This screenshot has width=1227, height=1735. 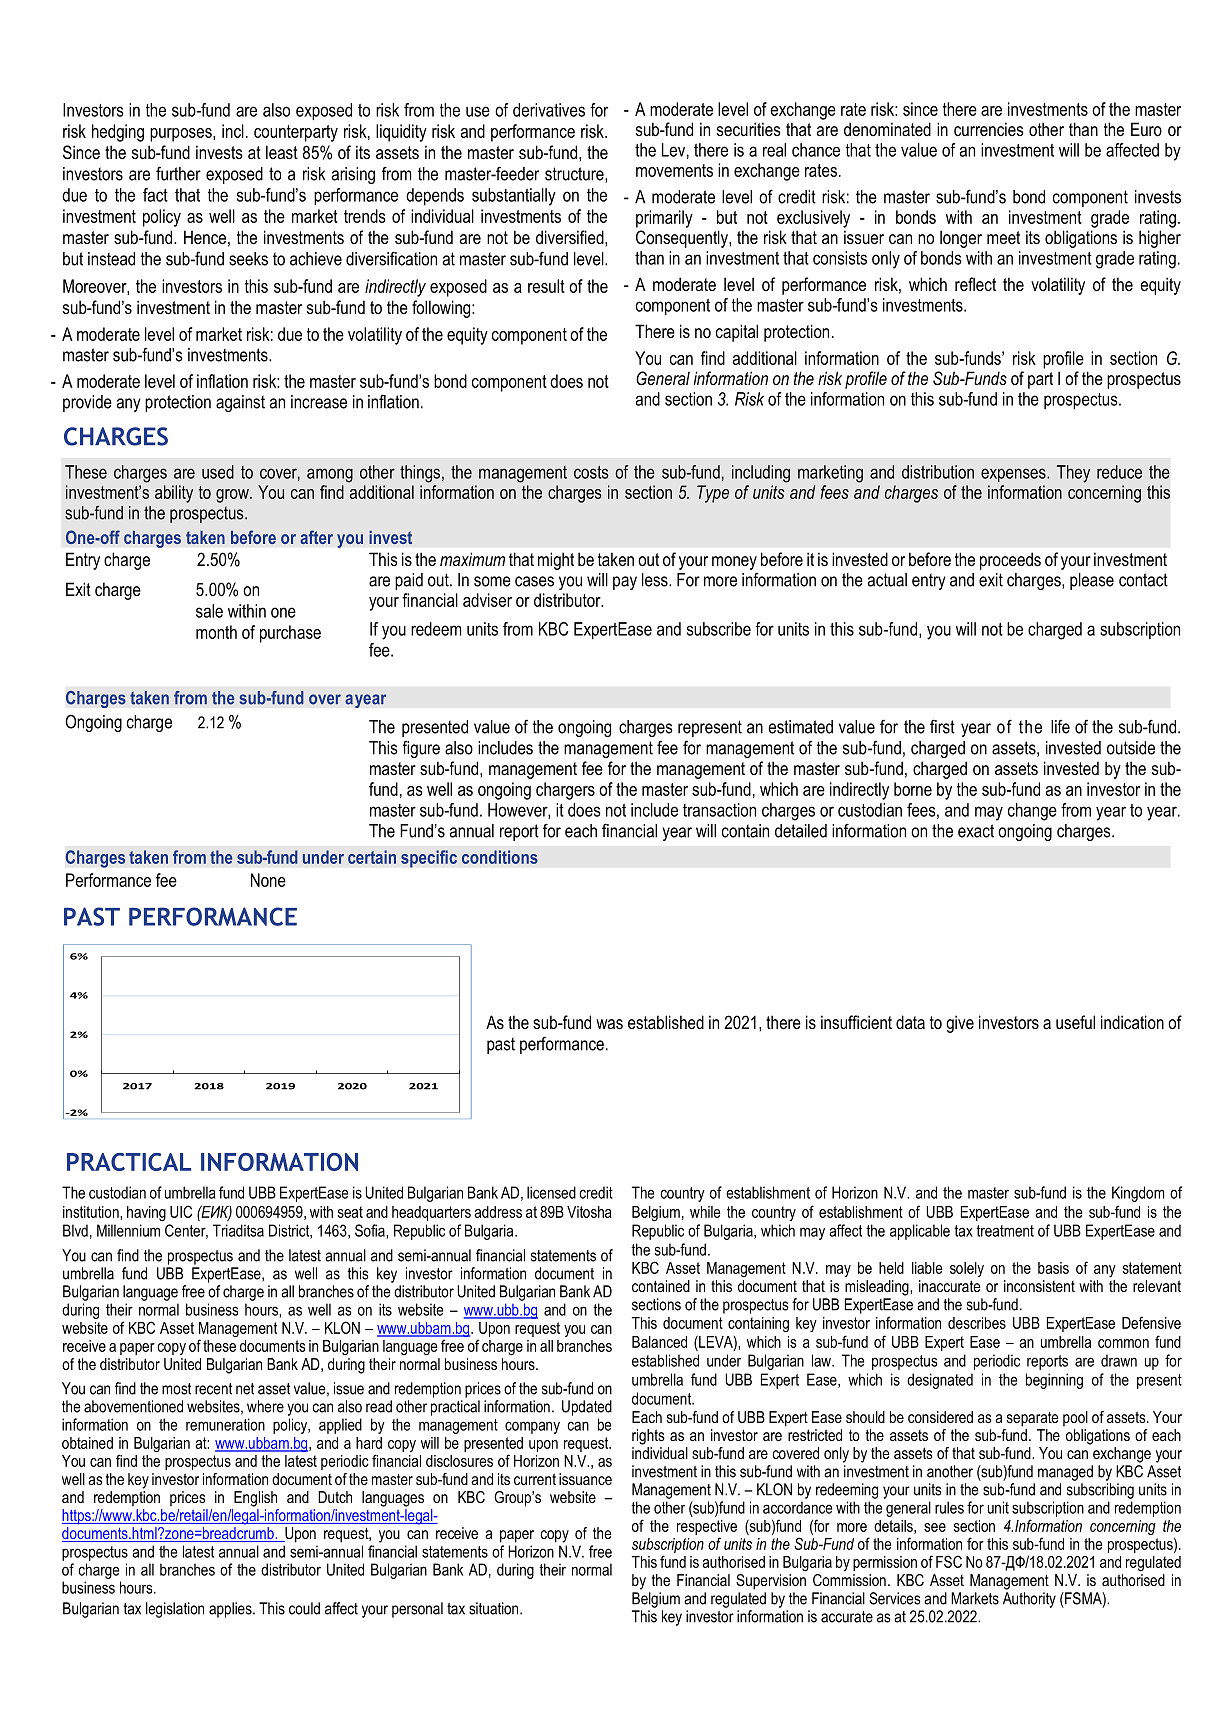 I want to click on respective, so click(x=707, y=1527).
